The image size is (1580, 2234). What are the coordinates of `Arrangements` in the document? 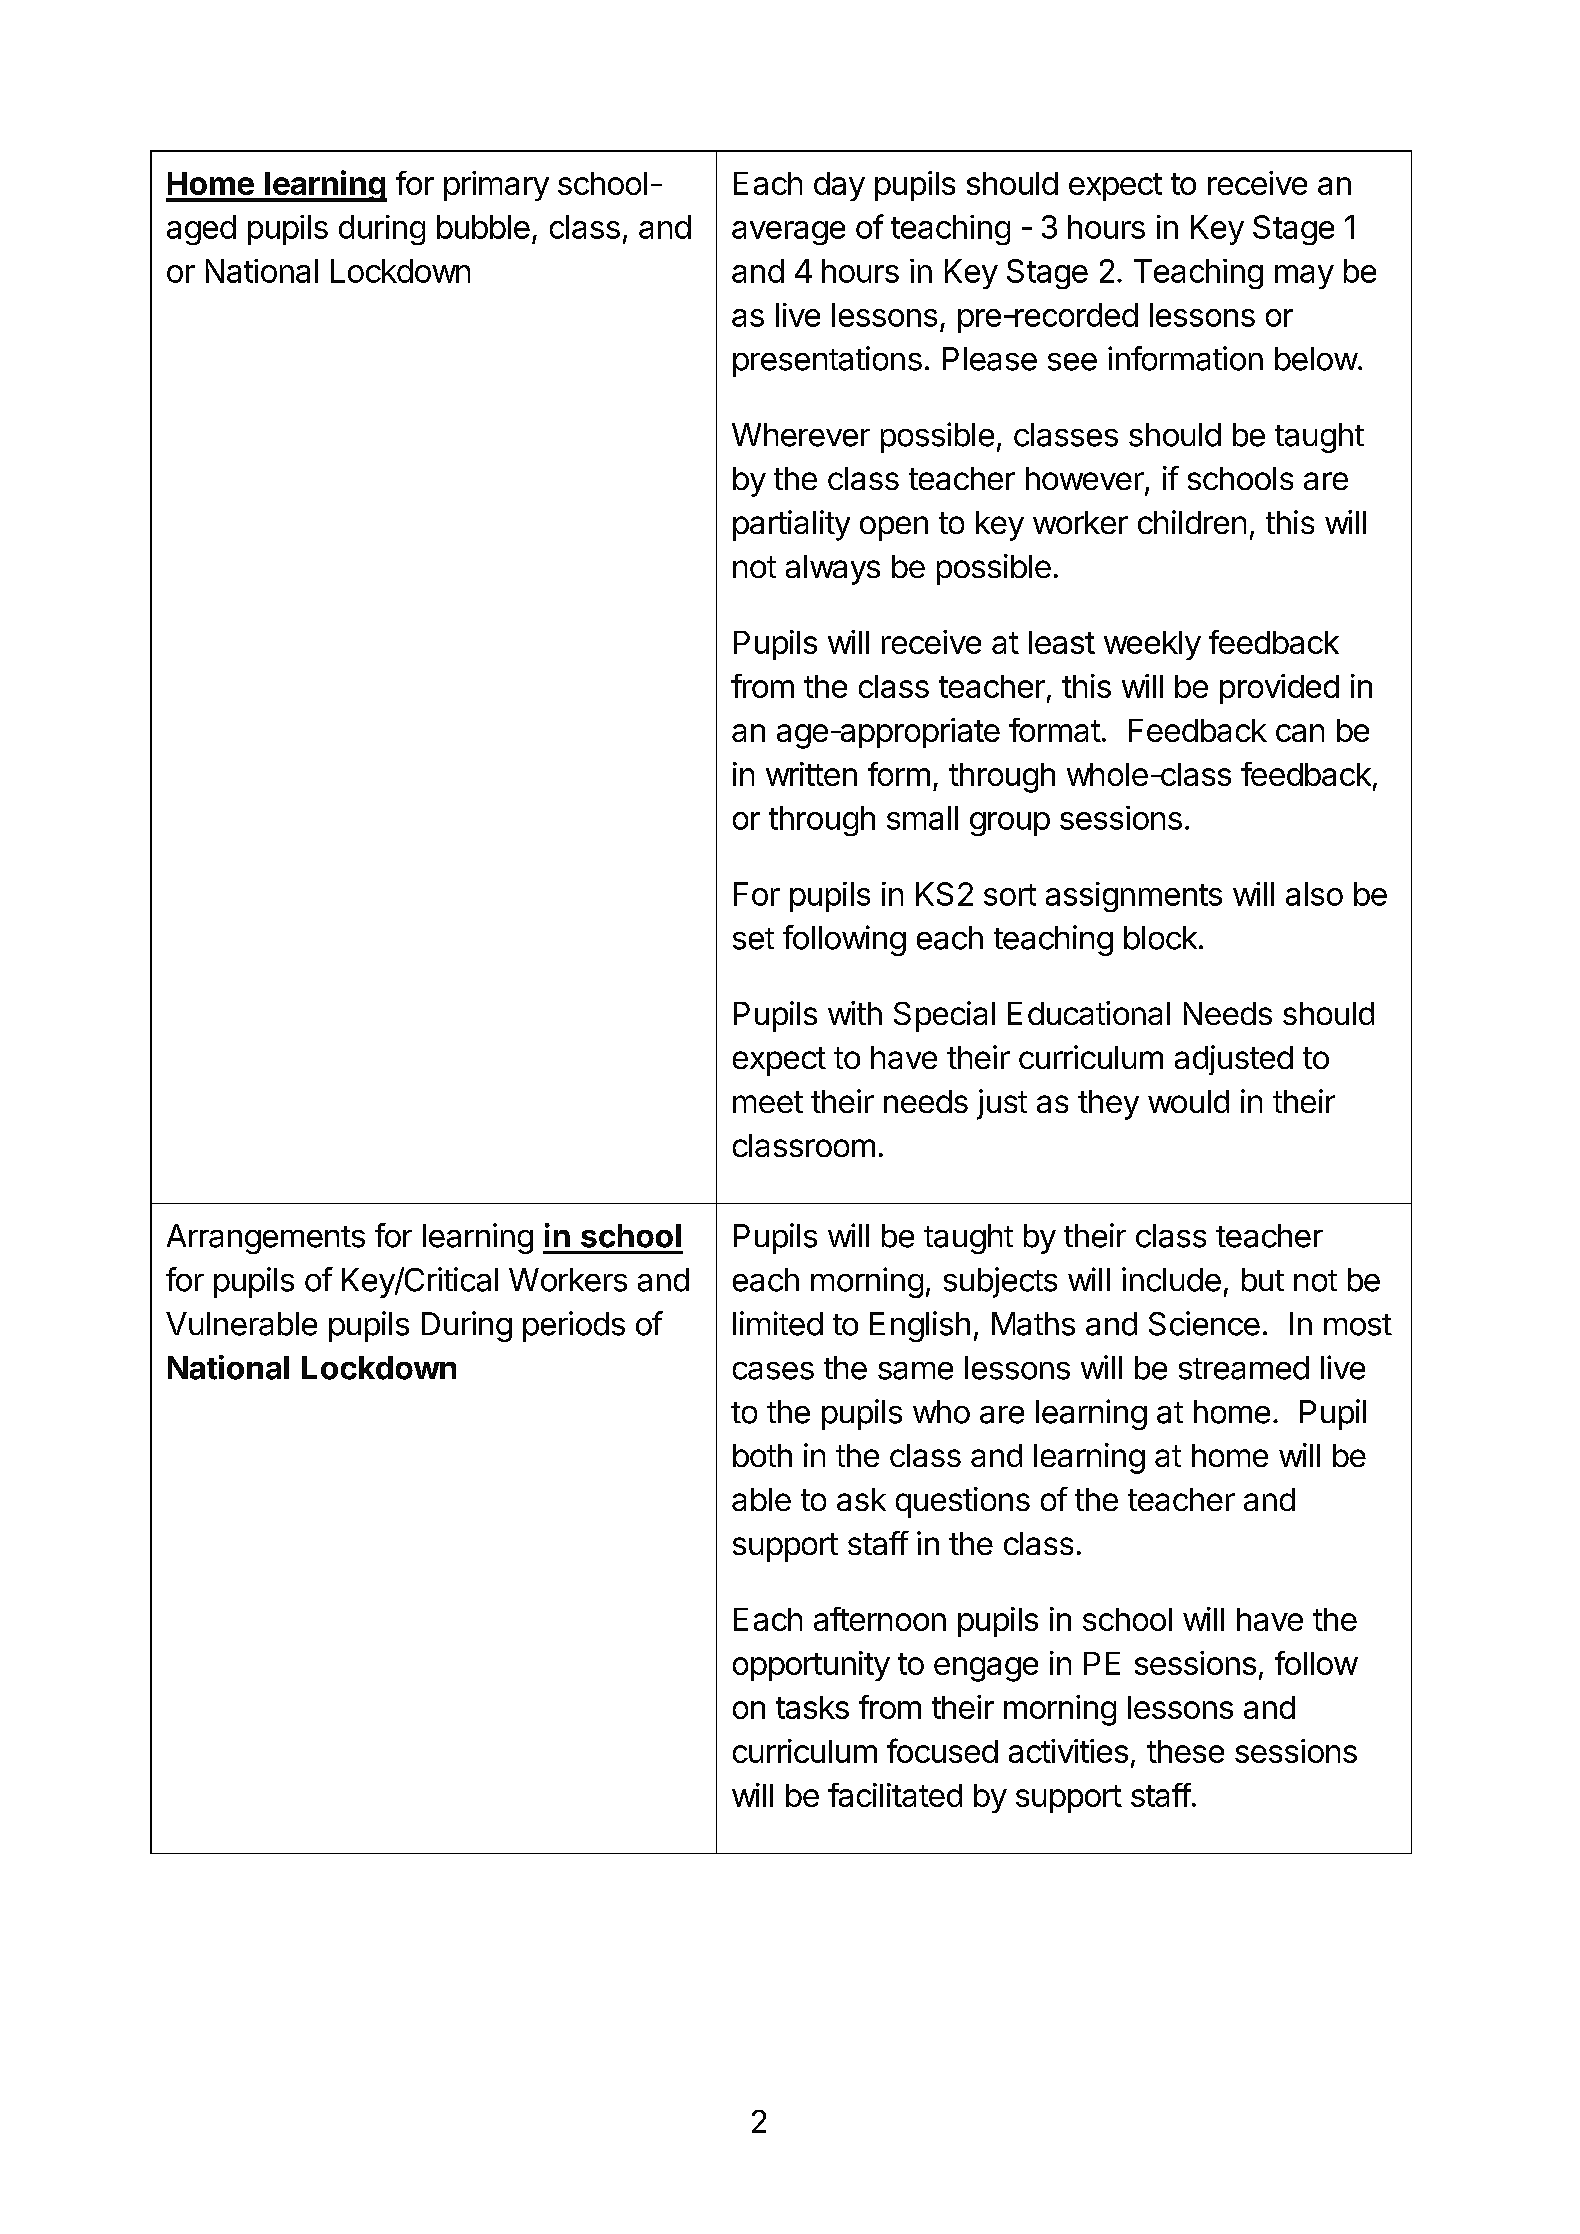 It's located at (266, 1239).
